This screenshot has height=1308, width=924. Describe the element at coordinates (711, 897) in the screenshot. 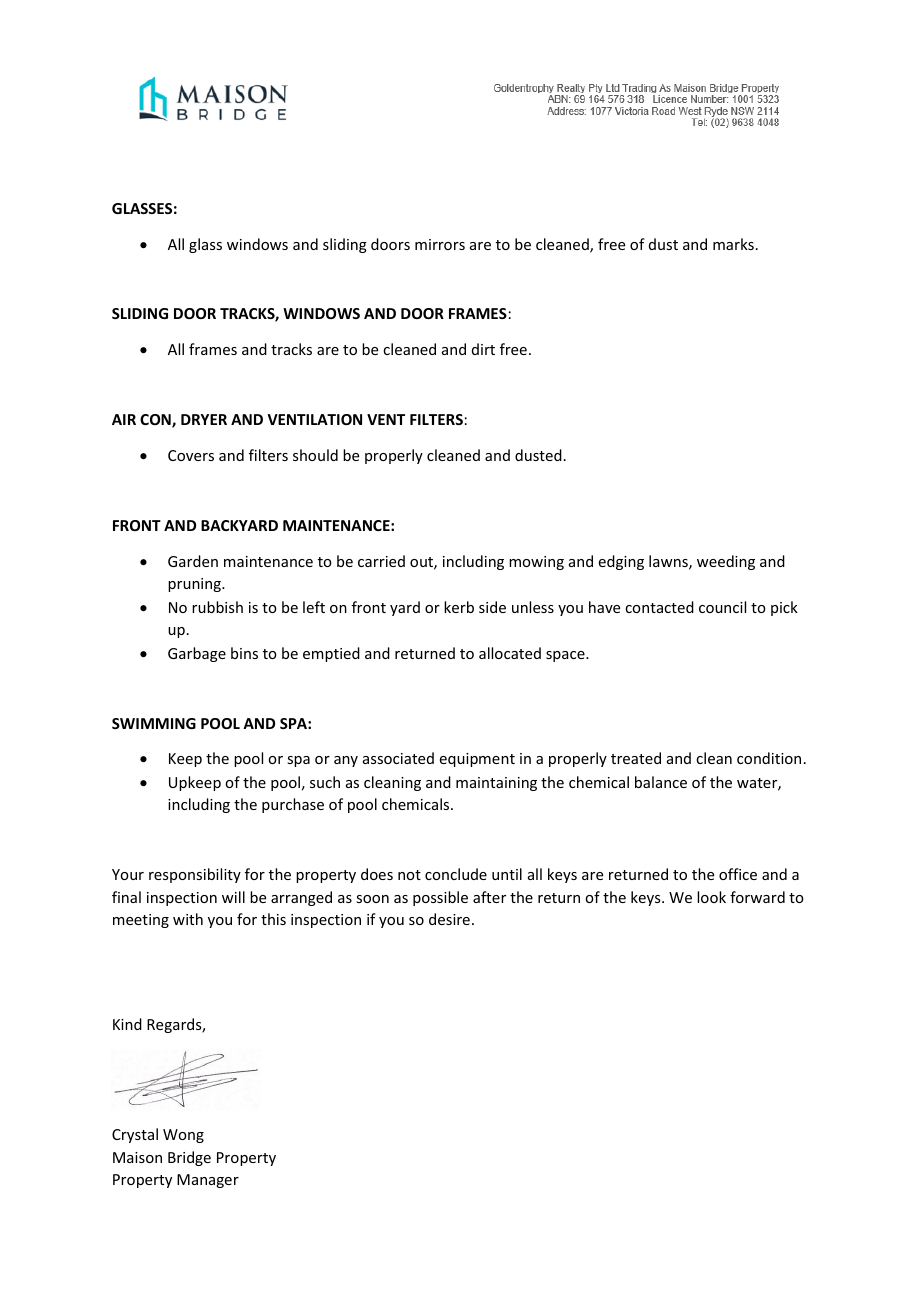

I see `look` at that location.
